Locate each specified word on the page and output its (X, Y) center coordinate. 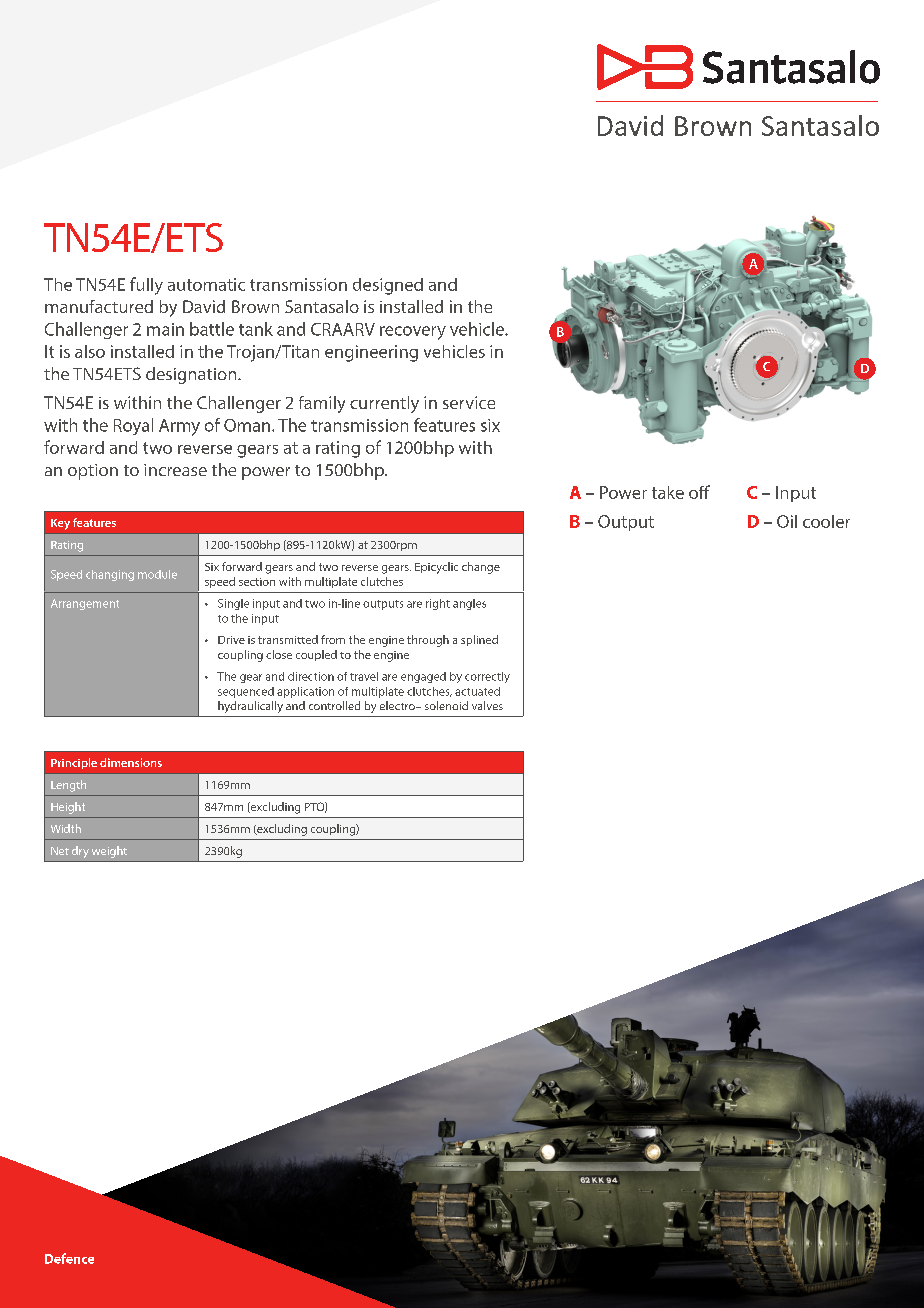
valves (487, 705)
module (157, 574)
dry (80, 852)
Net (60, 851)
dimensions (131, 762)
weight (109, 852)
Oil (787, 521)
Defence (69, 1258)
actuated (477, 691)
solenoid (446, 705)
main (165, 329)
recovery (413, 333)
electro (398, 705)
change (481, 568)
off (699, 492)
